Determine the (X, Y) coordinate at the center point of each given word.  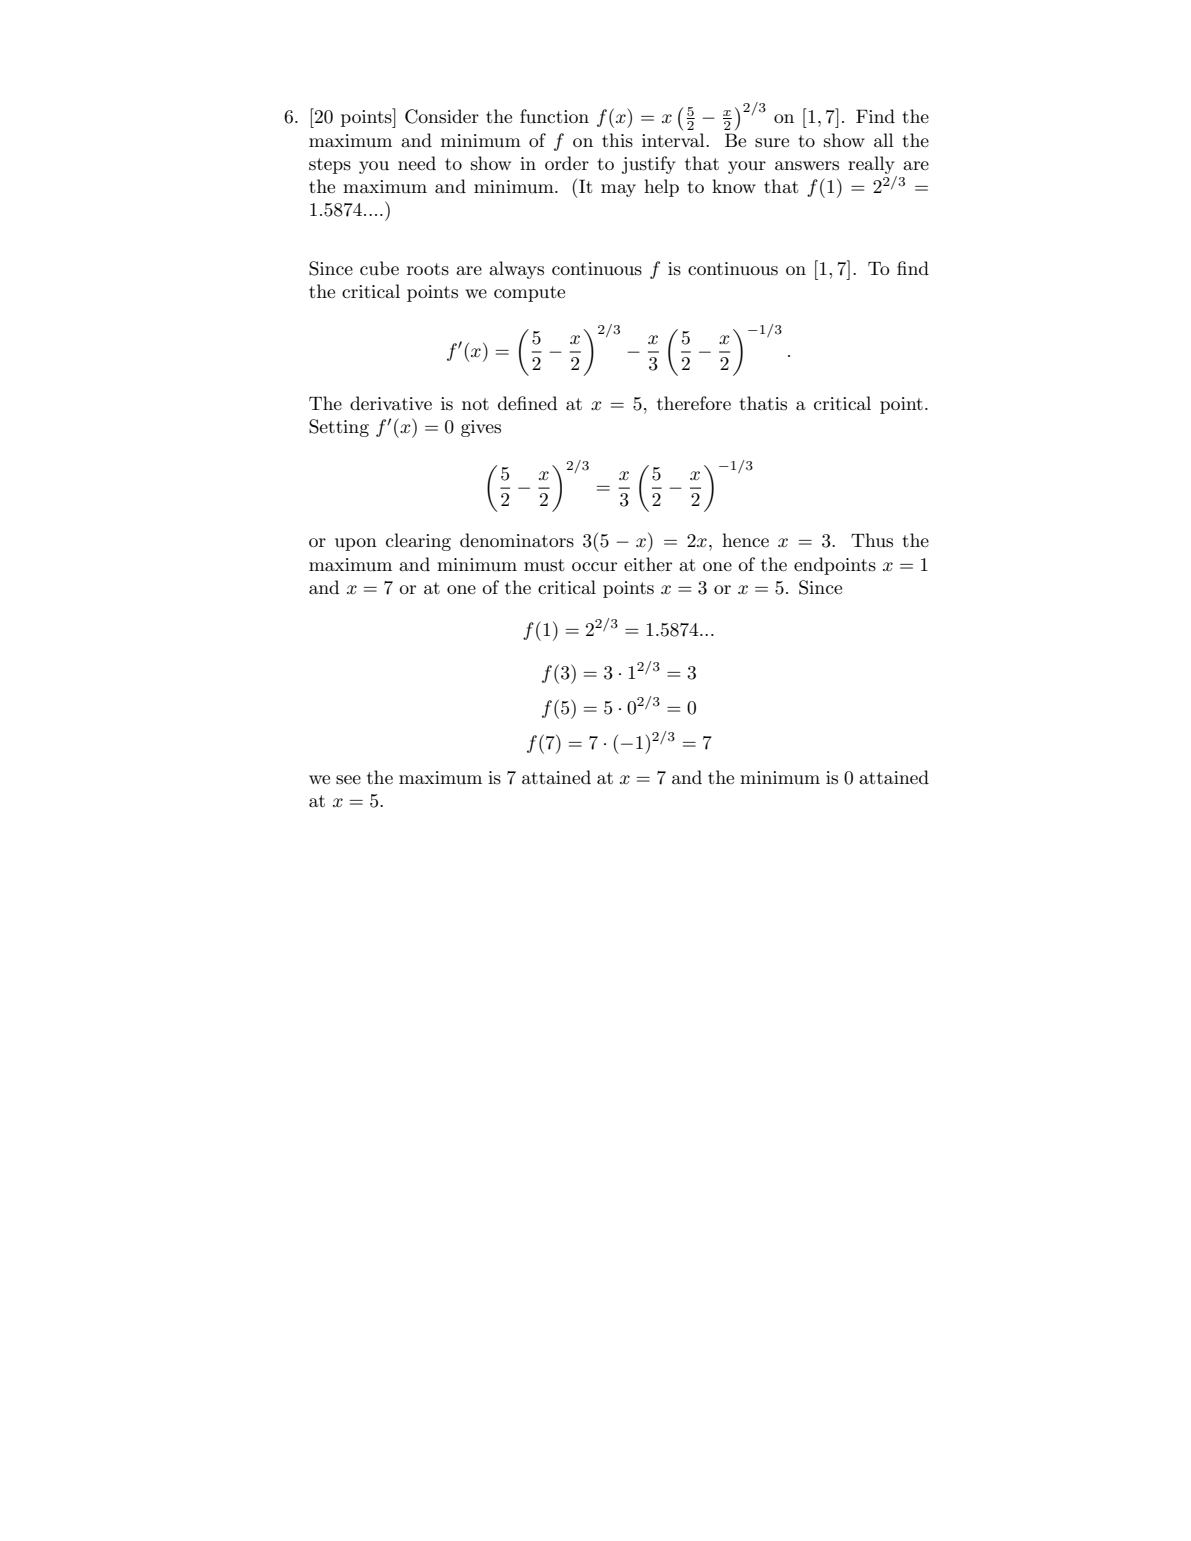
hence (745, 540)
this (617, 140)
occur (594, 566)
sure (772, 143)
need (417, 163)
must (544, 565)
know (734, 186)
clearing (418, 542)
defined (527, 403)
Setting (339, 428)
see (348, 780)
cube (379, 268)
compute (529, 294)
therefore (694, 403)
